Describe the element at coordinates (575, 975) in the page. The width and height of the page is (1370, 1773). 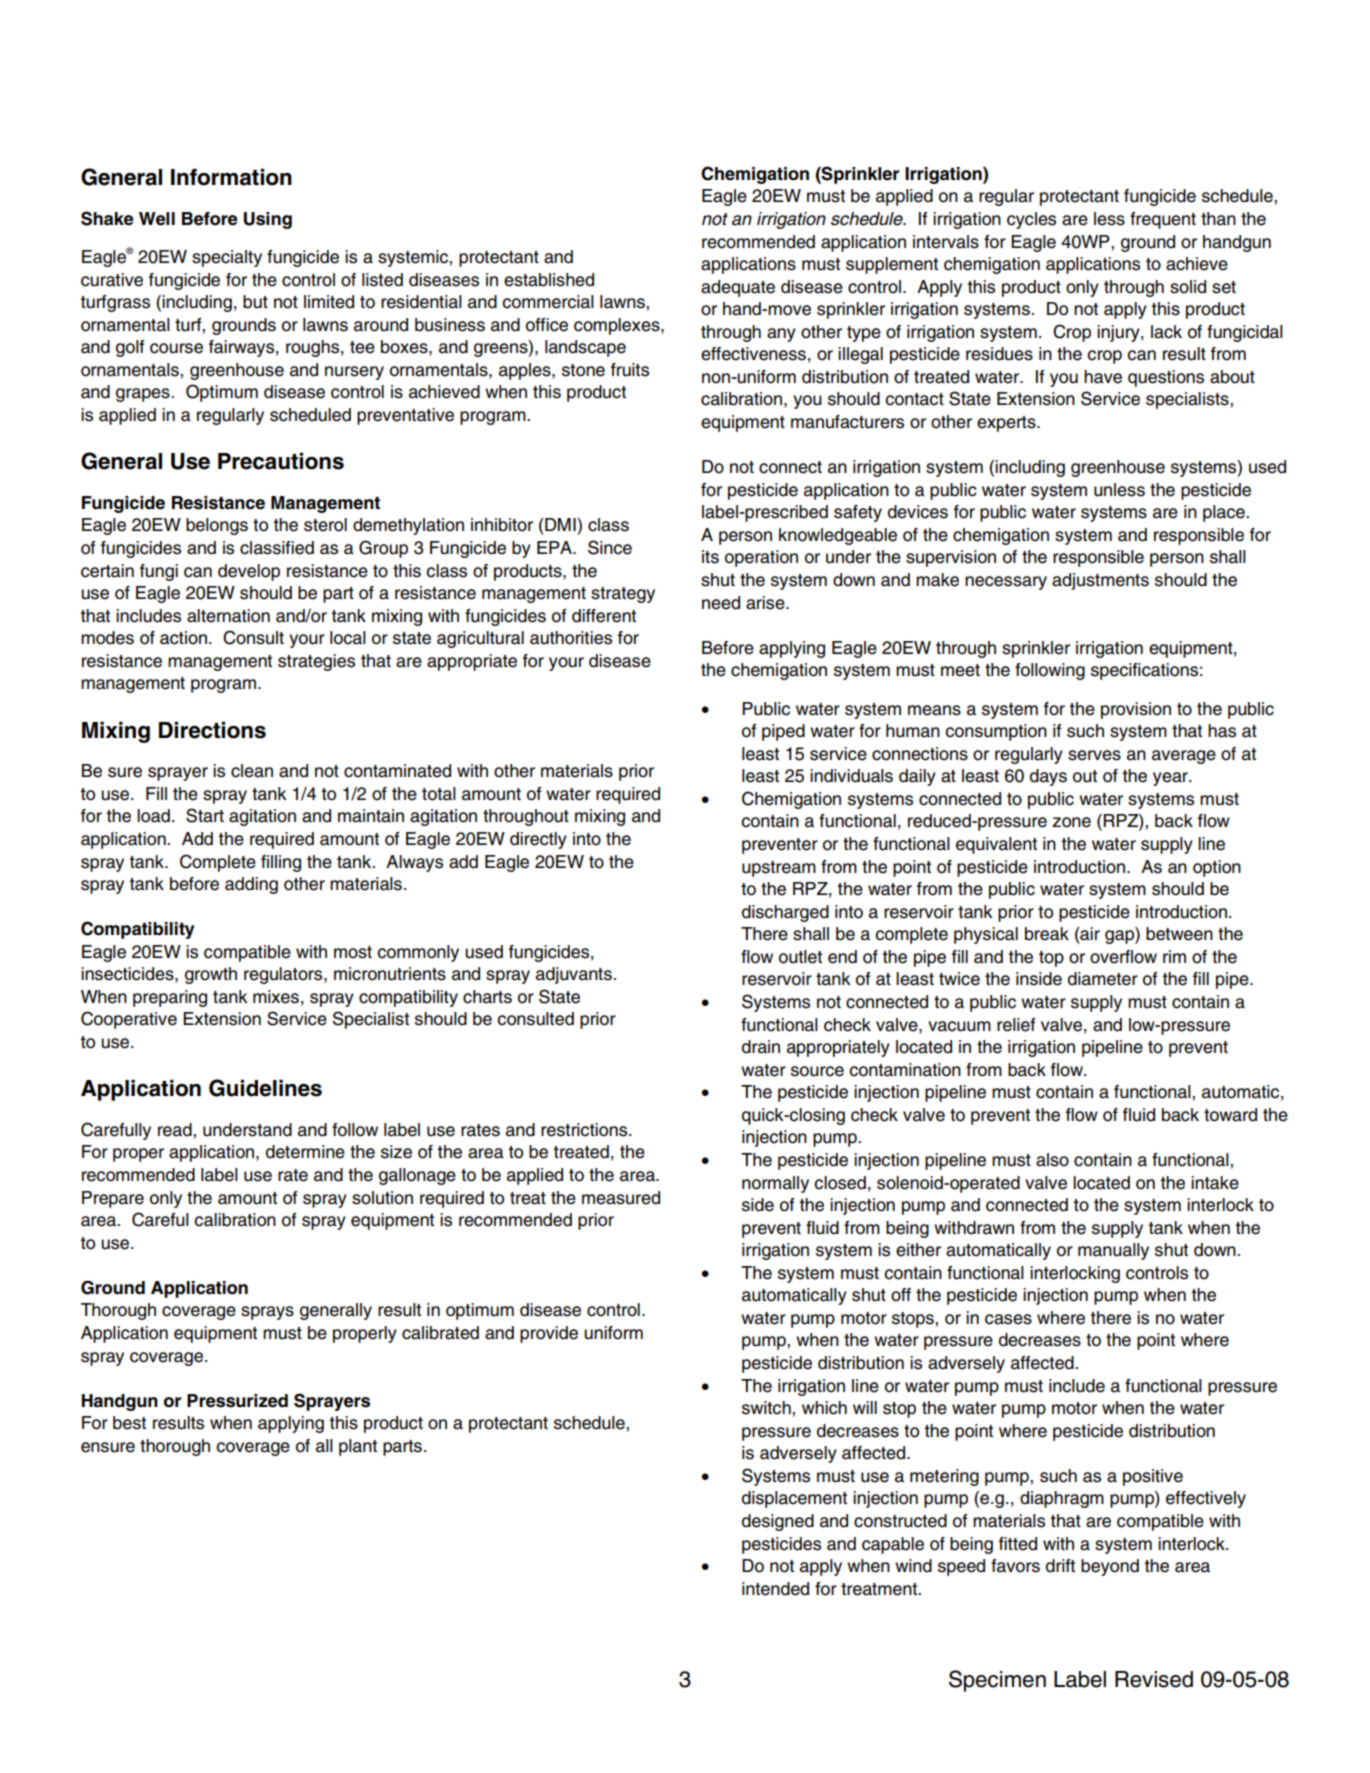
I see `adjuvants` at that location.
